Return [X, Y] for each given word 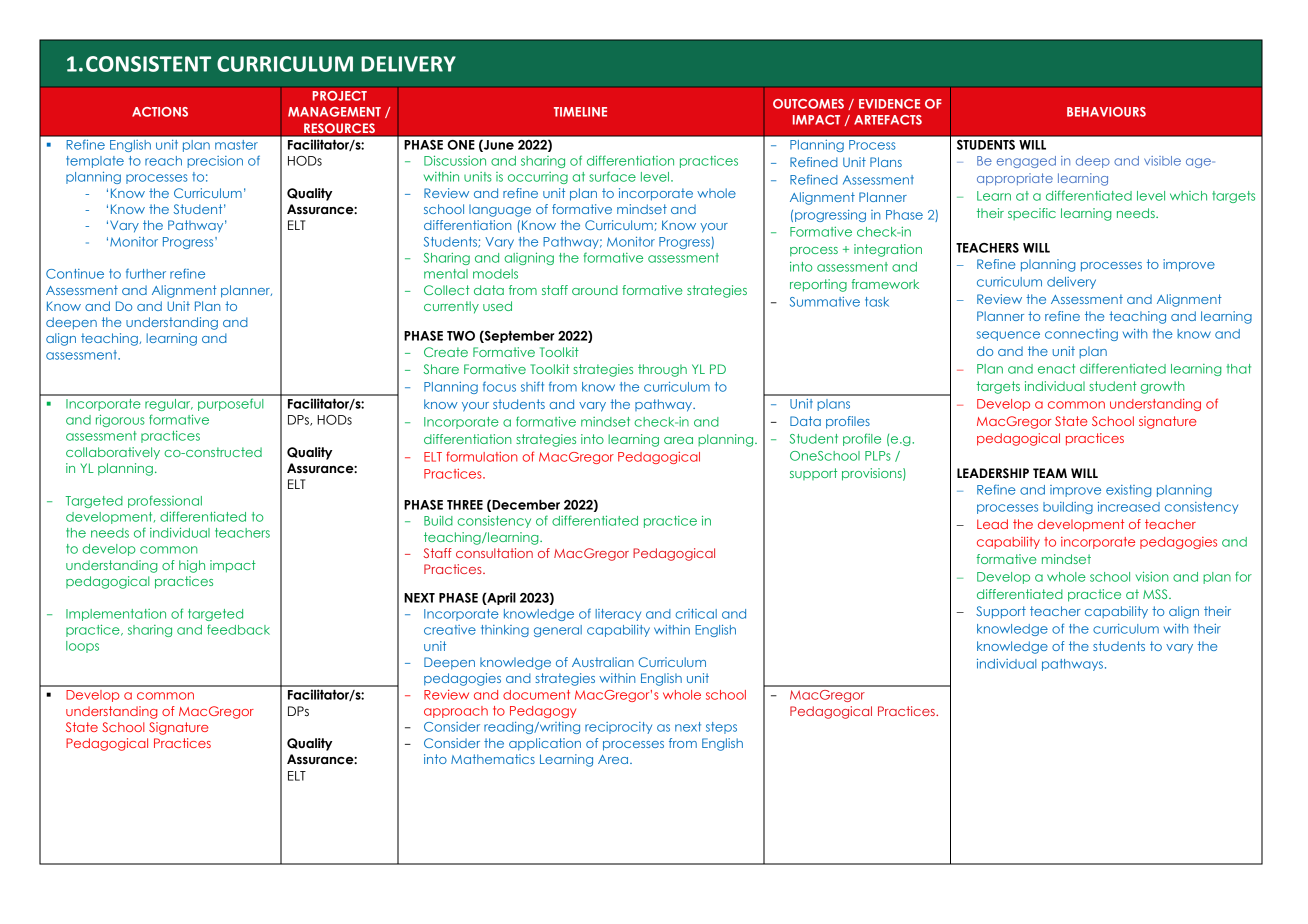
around [595, 290]
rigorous [120, 420]
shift [532, 386]
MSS [1156, 594]
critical [696, 614]
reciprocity [618, 728]
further [146, 273]
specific [1032, 214]
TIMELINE [580, 112]
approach [456, 712]
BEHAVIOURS [1106, 112]
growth [1163, 387]
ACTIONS [160, 112]
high [192, 566]
